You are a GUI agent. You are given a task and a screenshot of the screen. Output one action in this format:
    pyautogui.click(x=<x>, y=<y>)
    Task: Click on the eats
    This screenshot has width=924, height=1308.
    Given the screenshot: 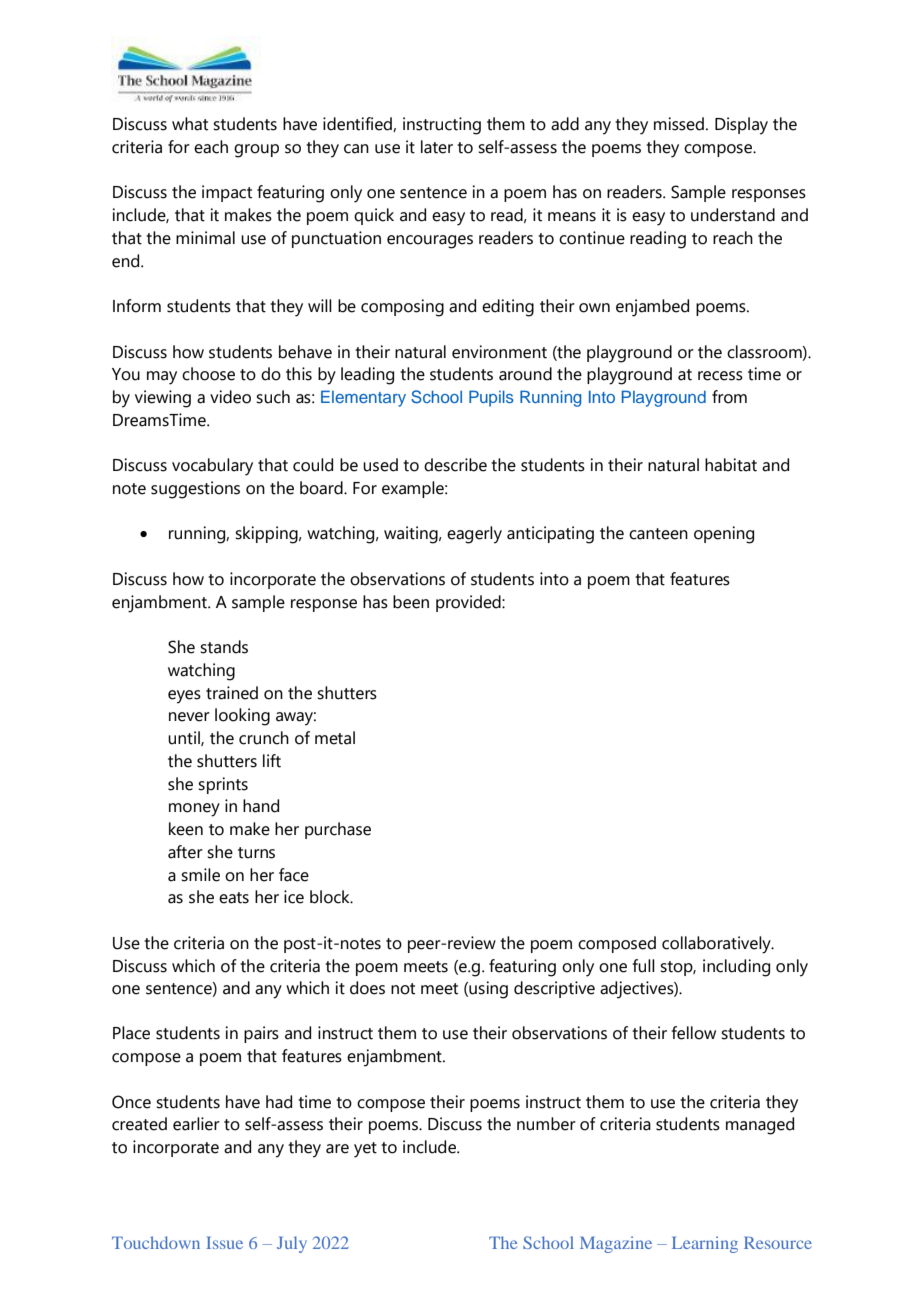 What is the action you would take?
    pyautogui.click(x=234, y=898)
